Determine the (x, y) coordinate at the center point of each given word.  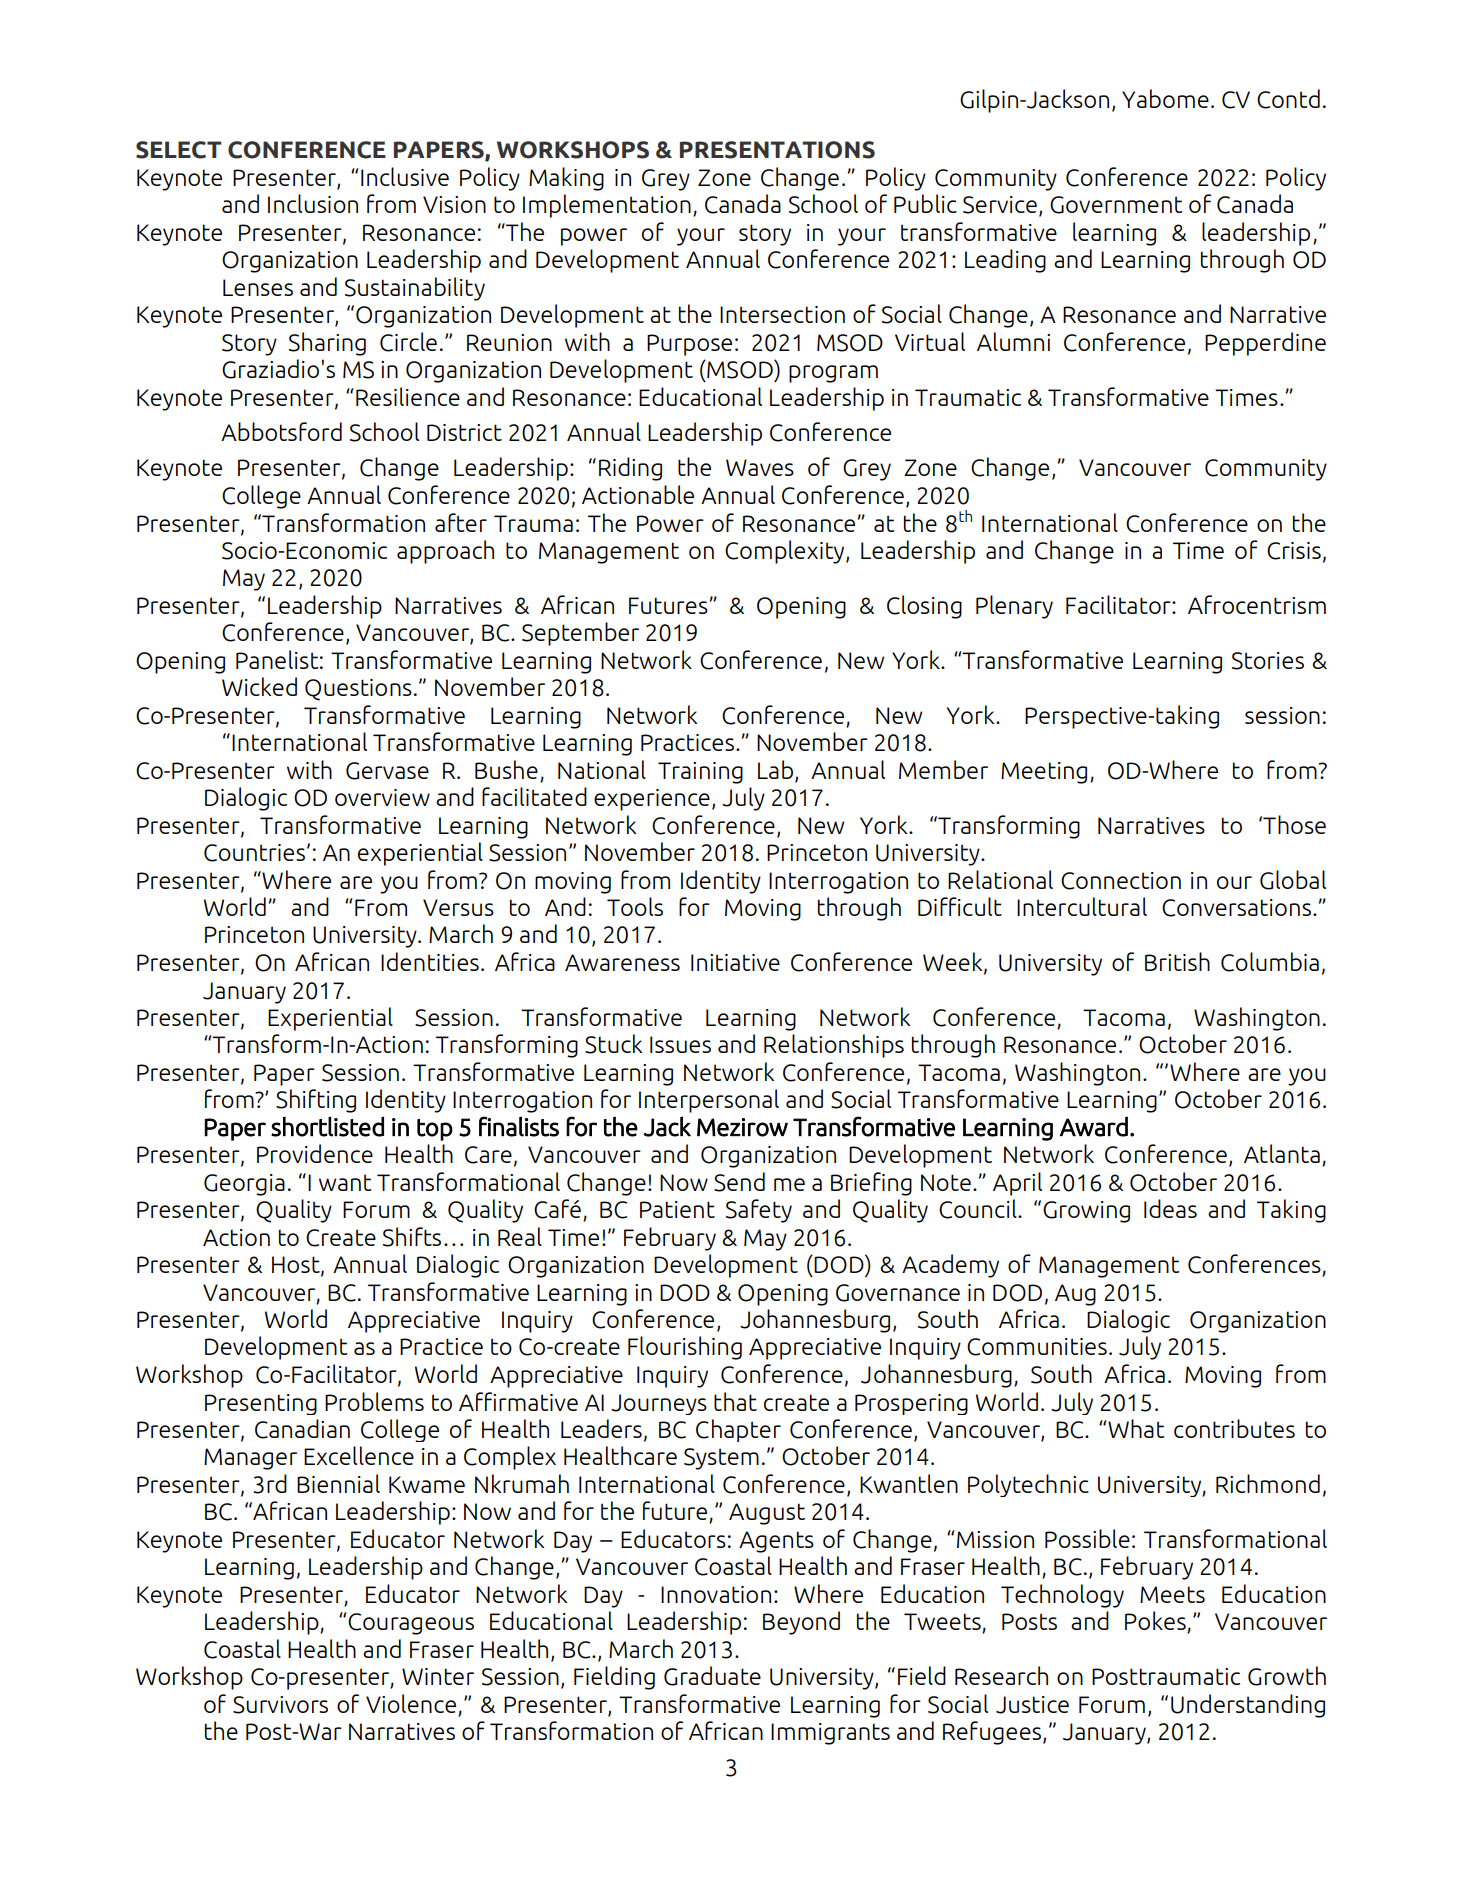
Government (1116, 205)
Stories (1268, 661)
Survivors (280, 1705)
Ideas (1170, 1208)
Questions (358, 690)
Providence (315, 1153)
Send (739, 1182)
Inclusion (313, 203)
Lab (775, 769)
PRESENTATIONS (777, 150)
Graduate (712, 1676)
